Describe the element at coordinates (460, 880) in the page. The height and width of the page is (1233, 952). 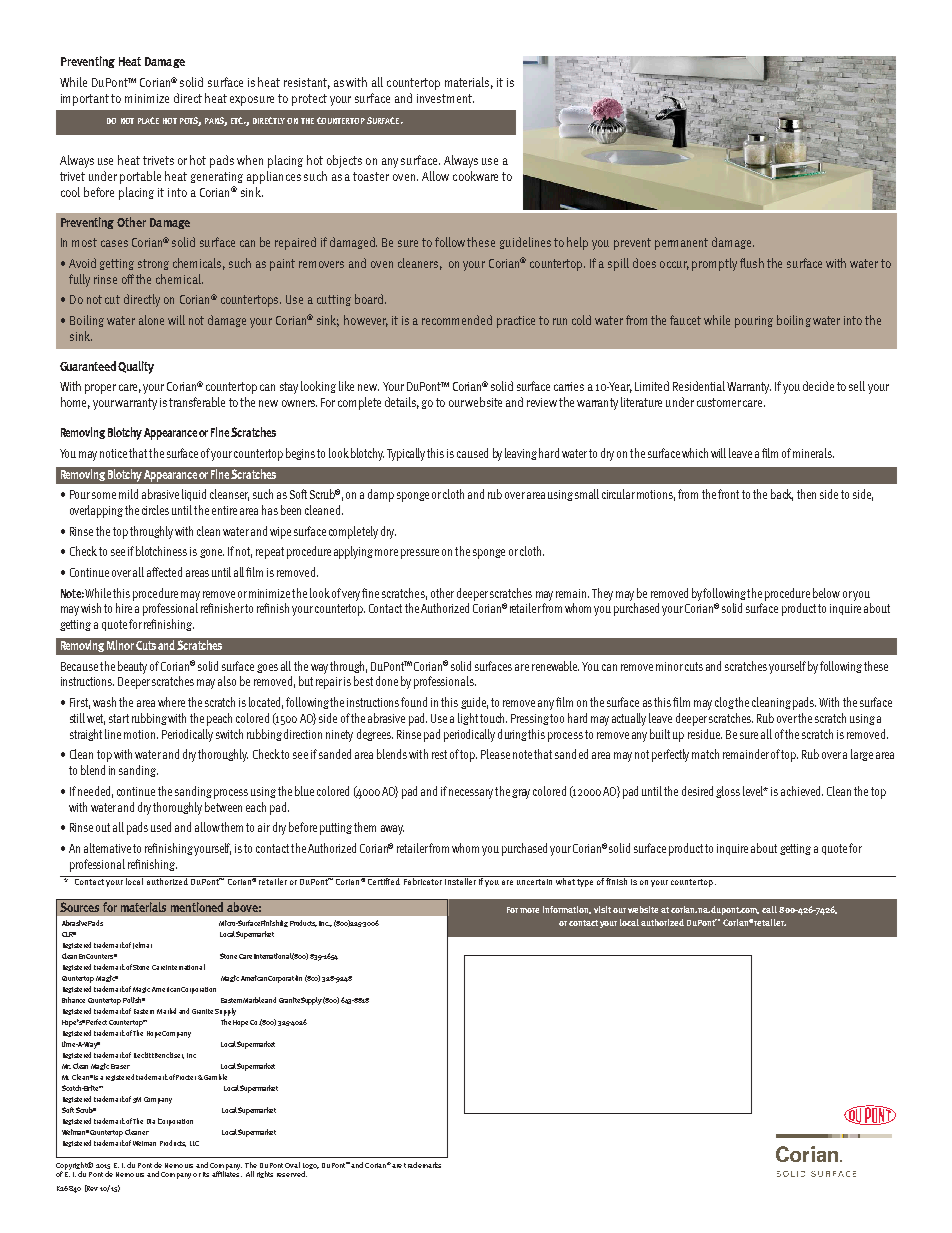
I see `Installer` at that location.
